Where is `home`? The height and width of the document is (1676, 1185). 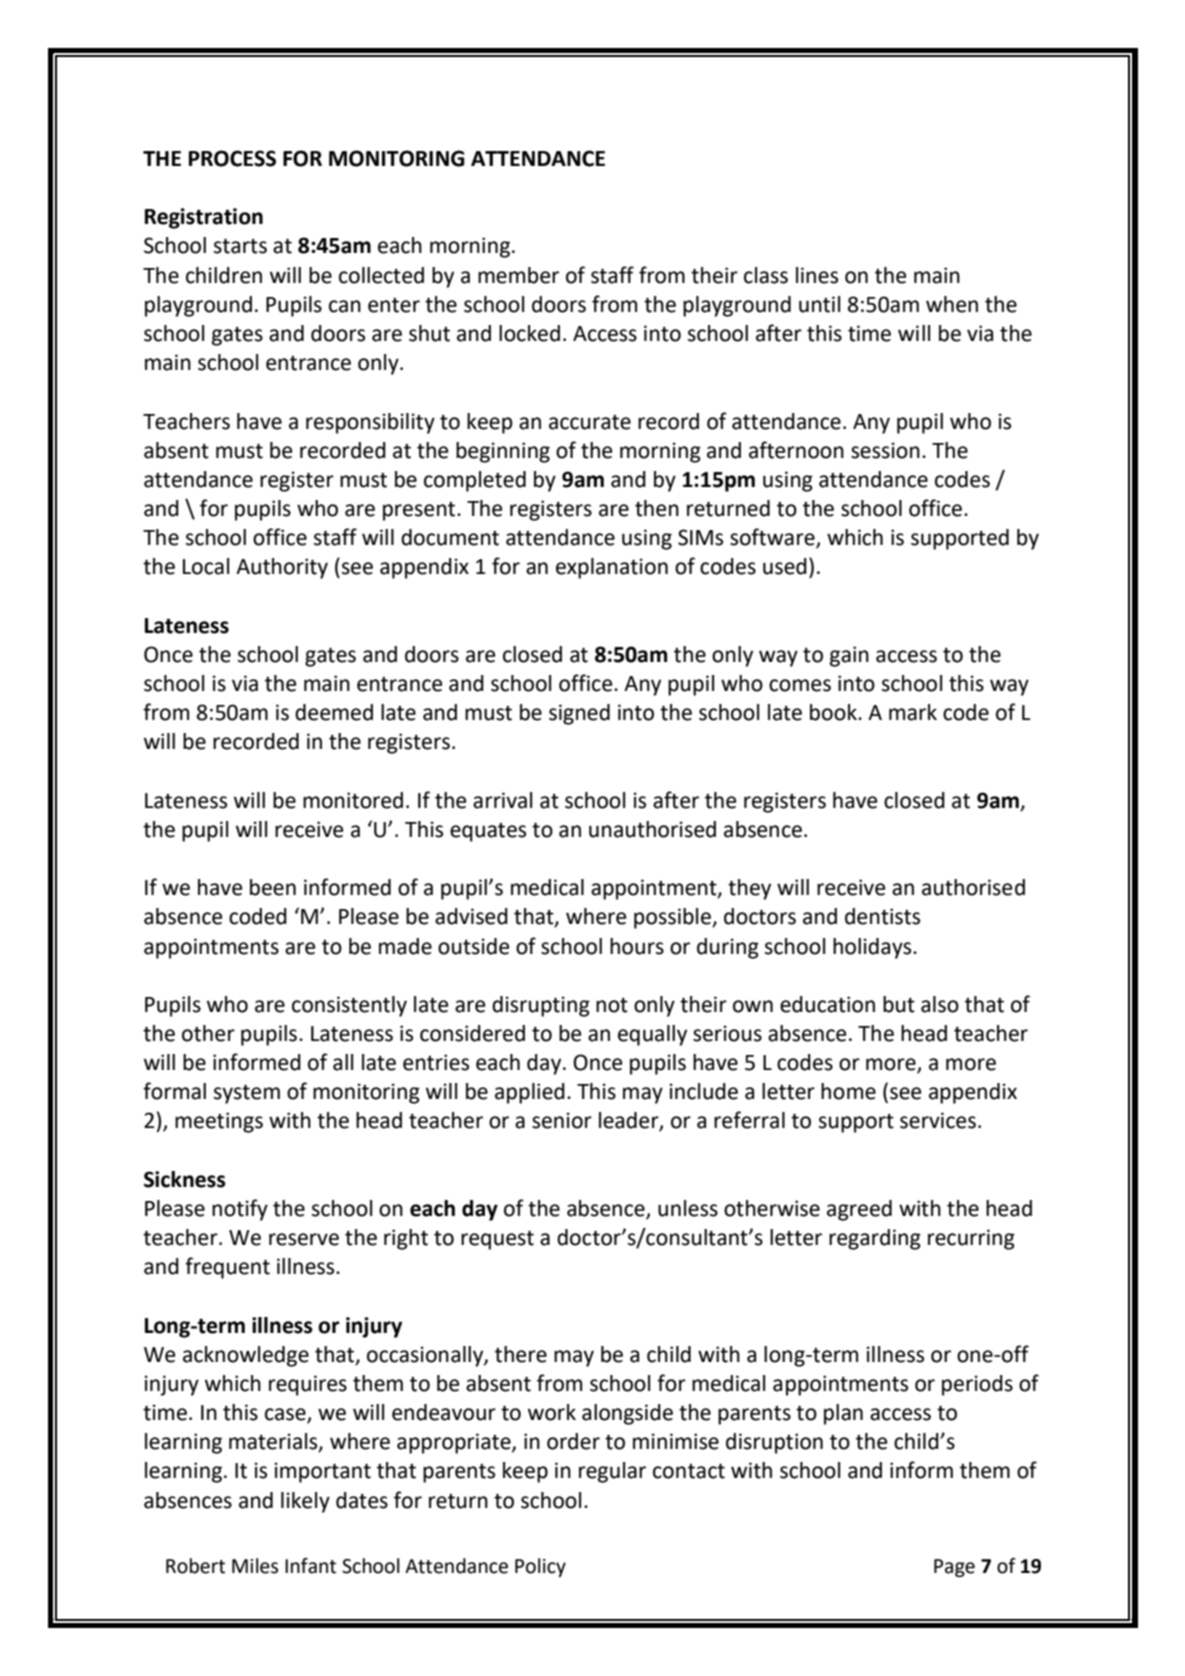 home is located at coordinates (848, 1091).
